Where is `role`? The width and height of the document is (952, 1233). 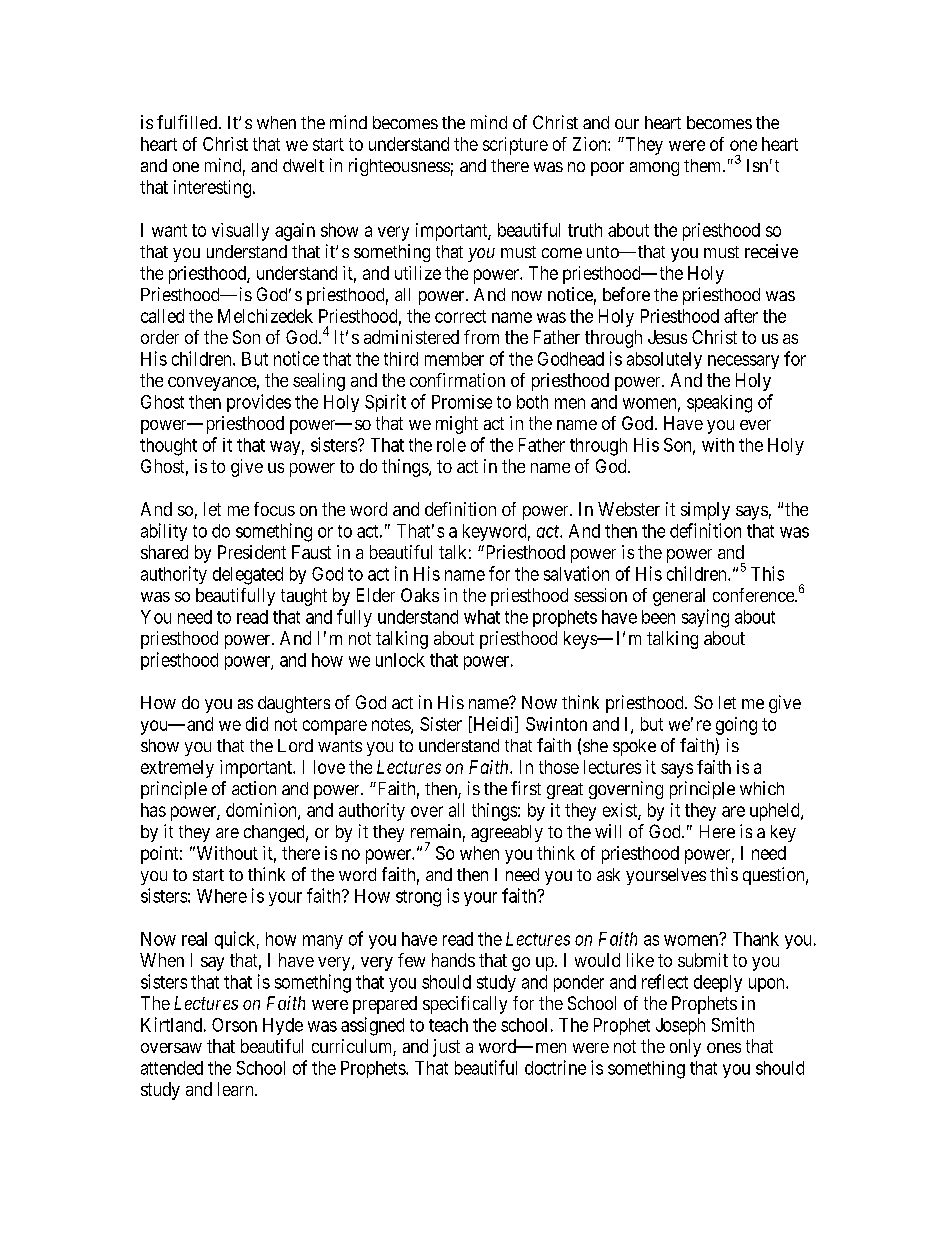 role is located at coordinates (451, 445).
